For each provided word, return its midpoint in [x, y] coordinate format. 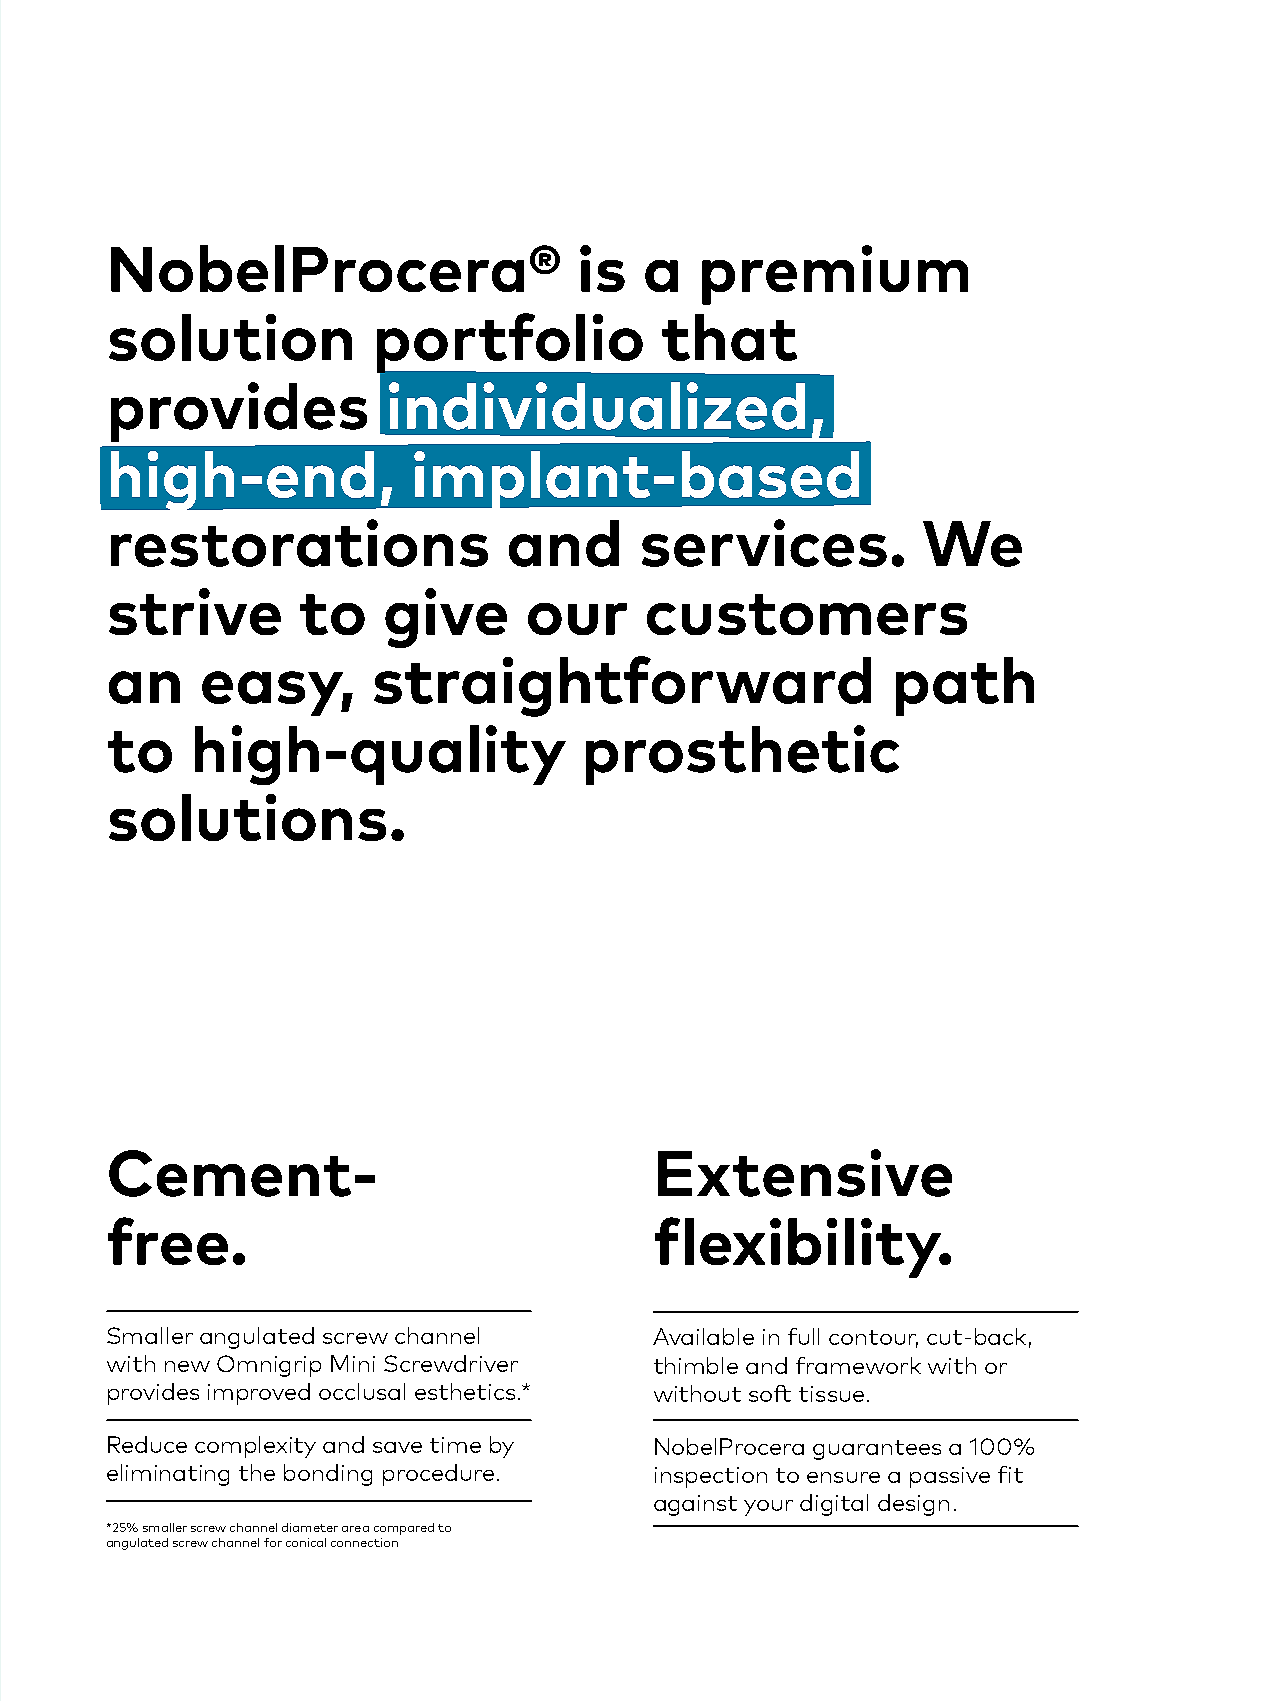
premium [835, 275]
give [446, 618]
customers [807, 614]
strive [195, 611]
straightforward [622, 686]
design [913, 1505]
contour [873, 1339]
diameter [310, 1527]
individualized [597, 406]
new [187, 1366]
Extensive [805, 1173]
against [695, 1505]
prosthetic [742, 755]
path [965, 686]
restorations [299, 543]
